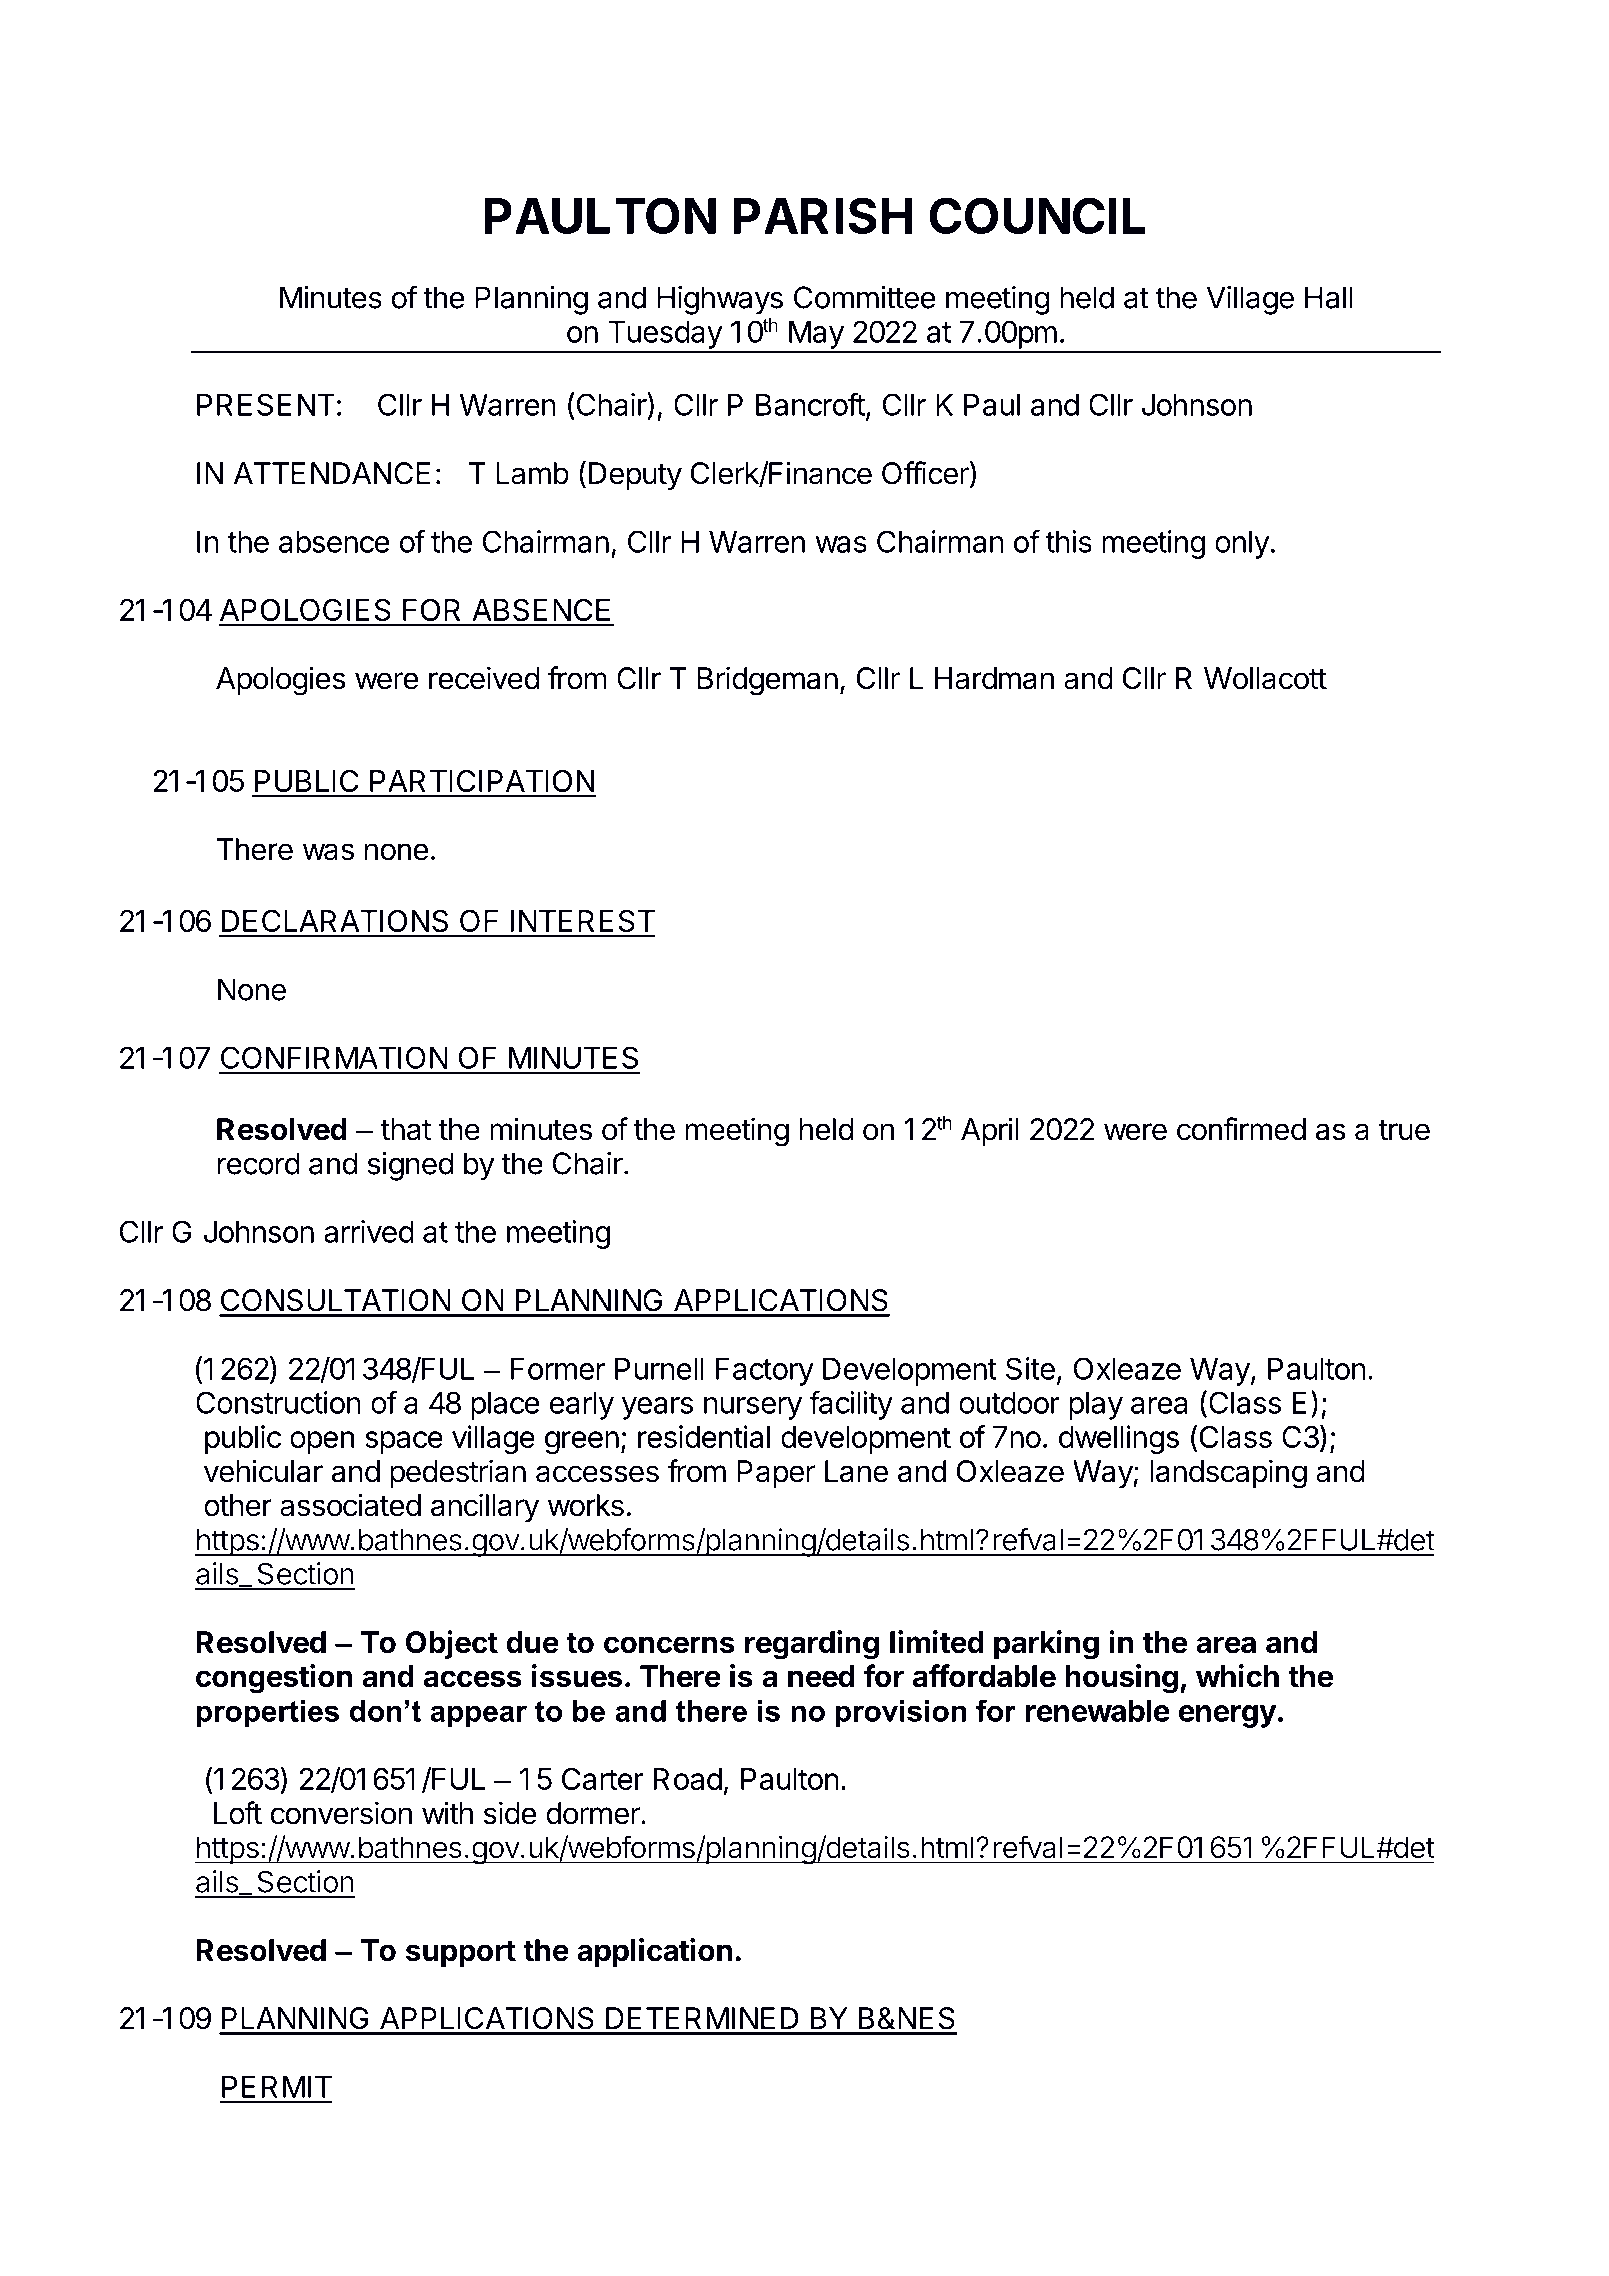  Describe the element at coordinates (765, 1371) in the screenshot. I see `Factory` at that location.
